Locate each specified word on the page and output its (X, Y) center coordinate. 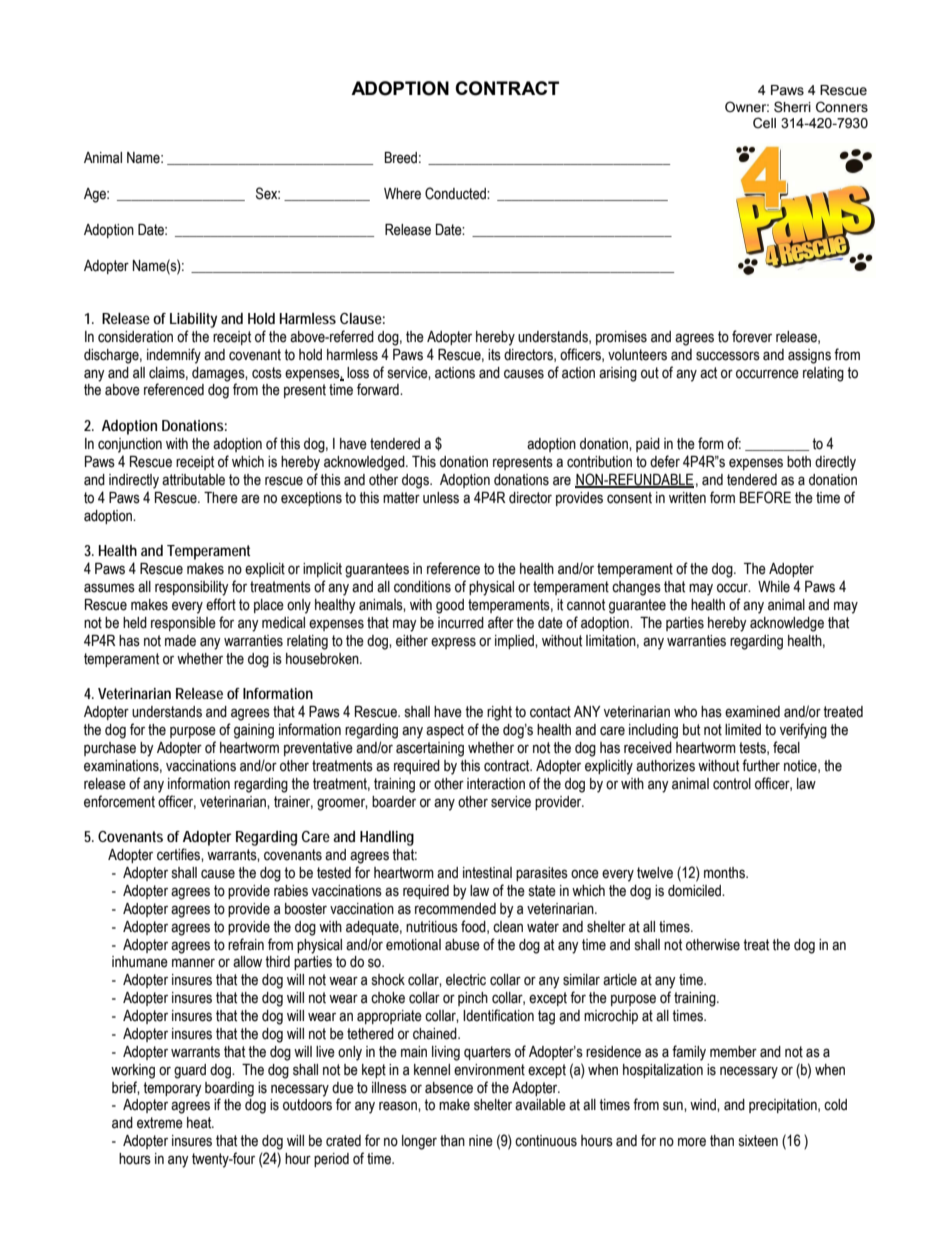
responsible (183, 624)
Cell (764, 123)
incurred (461, 623)
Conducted (456, 193)
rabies (291, 891)
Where (402, 194)
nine (481, 1141)
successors (728, 356)
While (774, 587)
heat (200, 1123)
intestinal (487, 873)
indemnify (174, 356)
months (725, 873)
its (494, 355)
